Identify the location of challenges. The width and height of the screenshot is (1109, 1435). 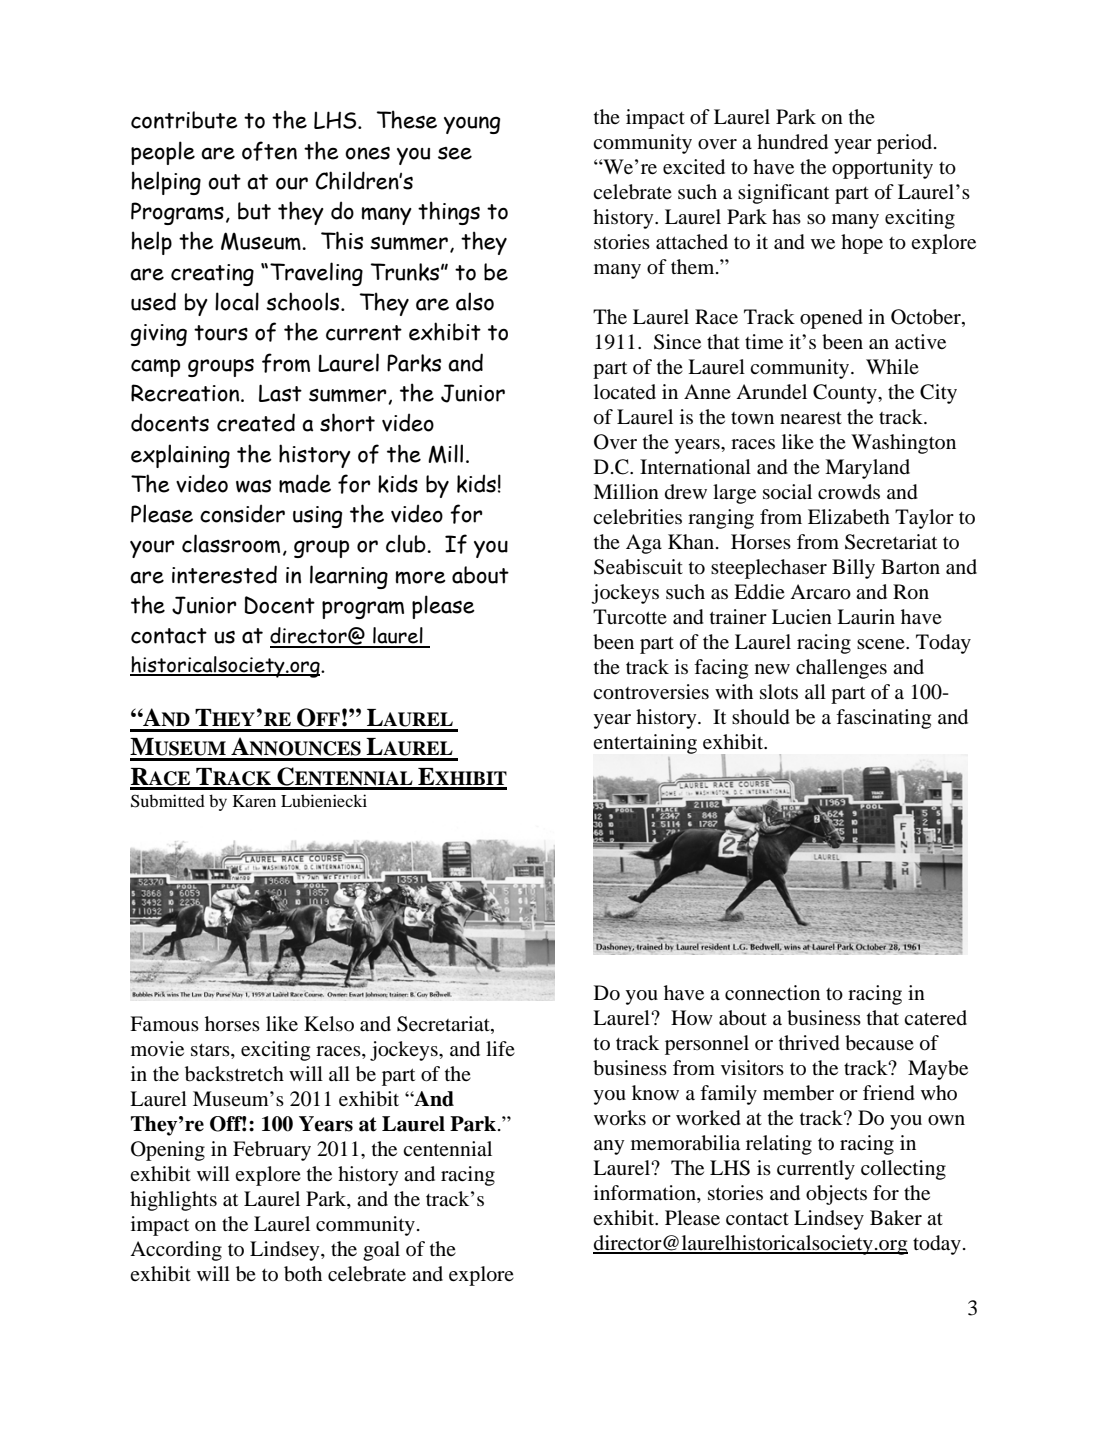
(841, 669).
